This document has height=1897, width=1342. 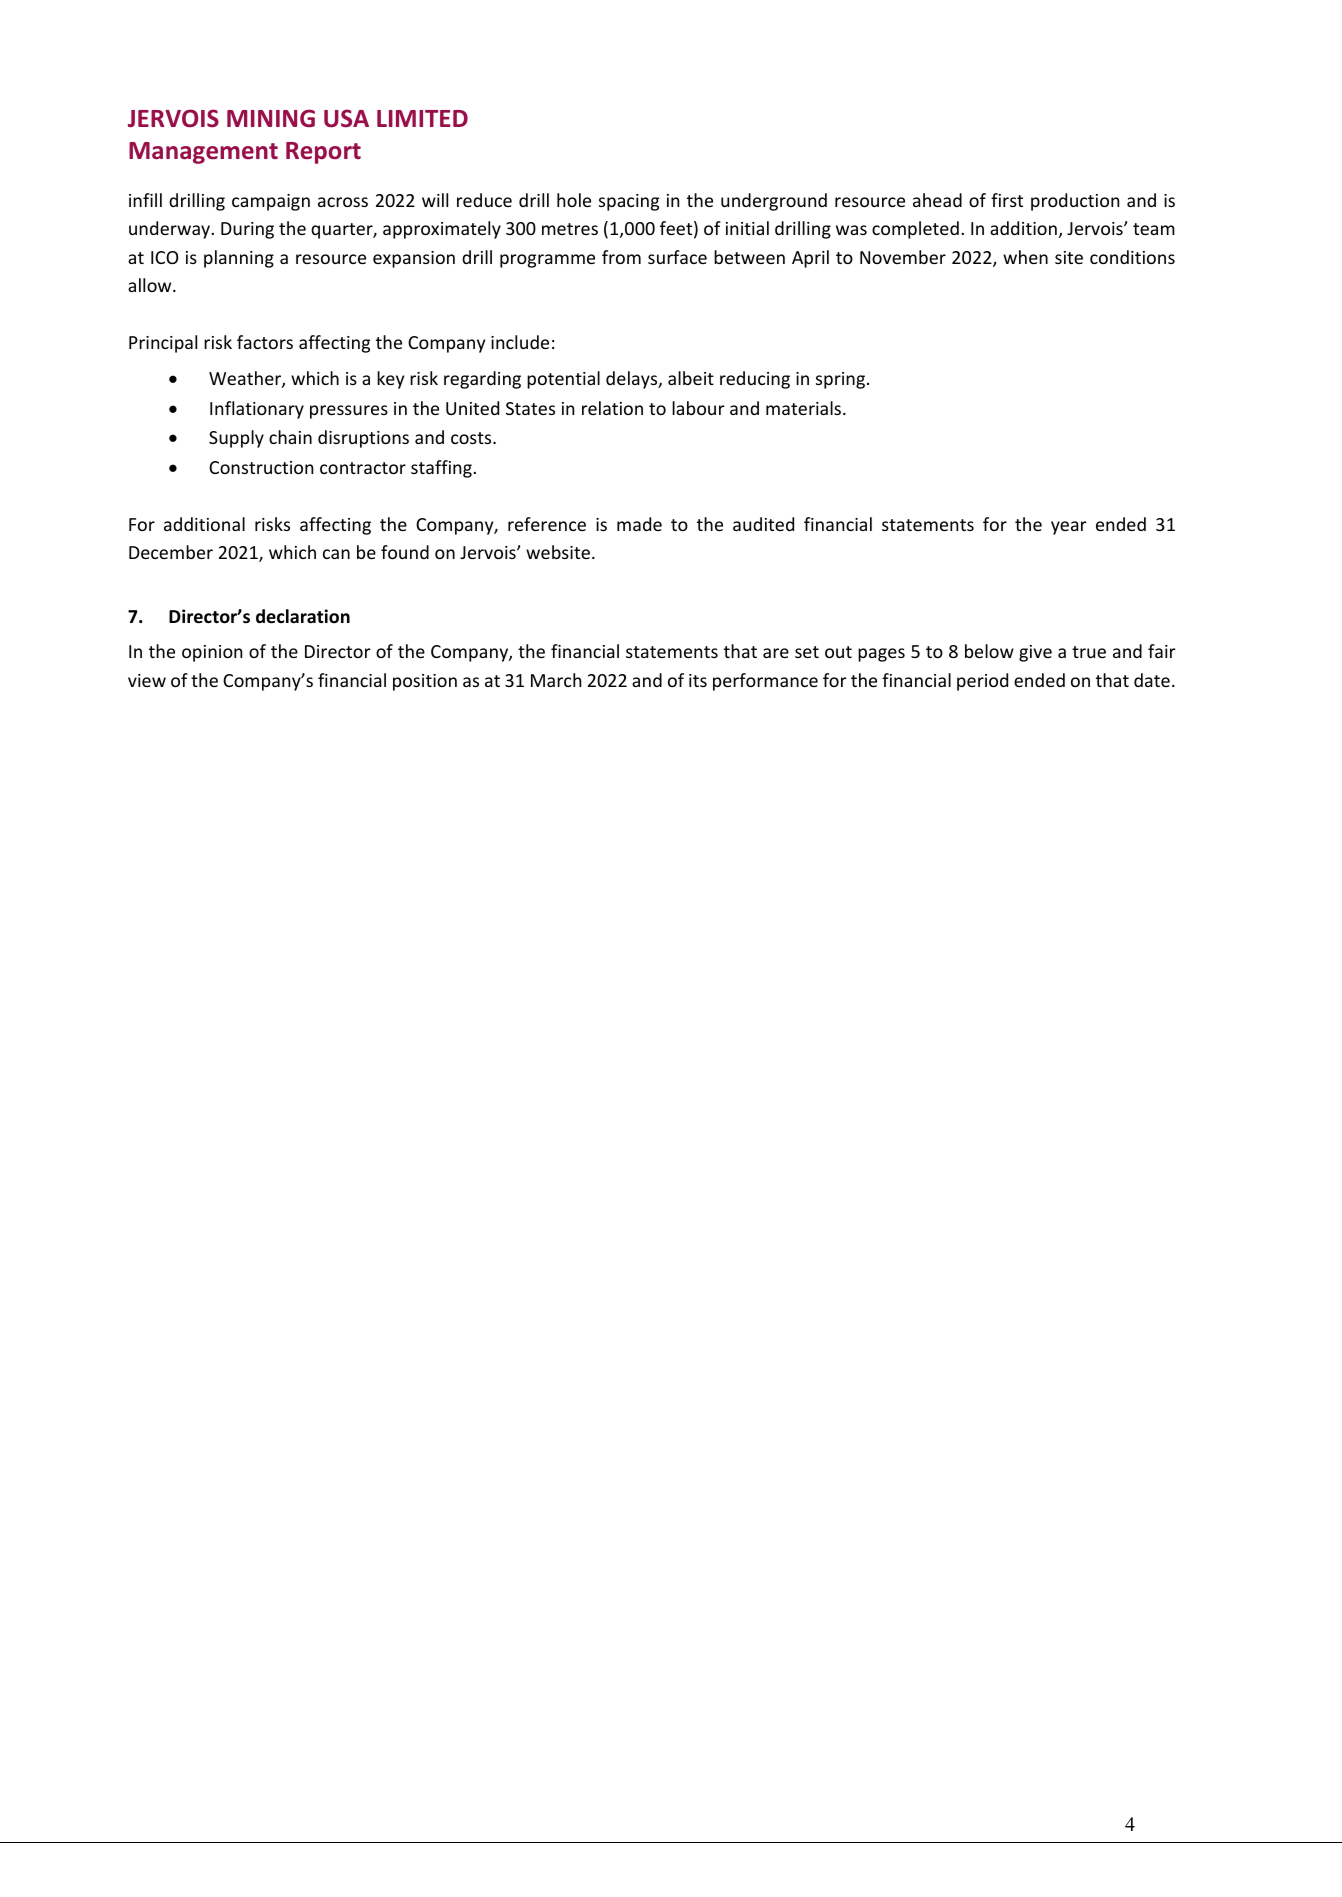 I want to click on MINING, so click(x=271, y=118).
